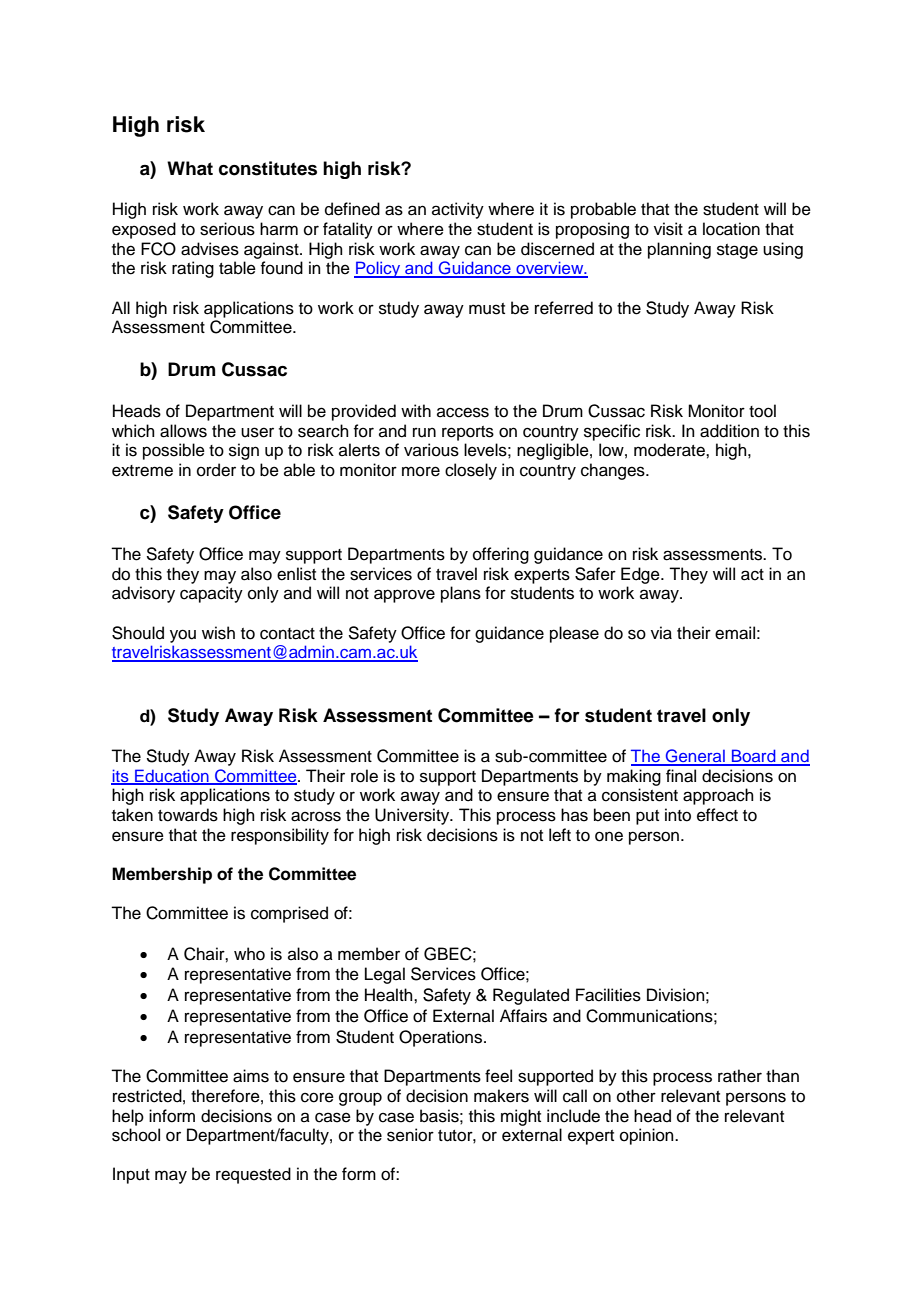 Image resolution: width=924 pixels, height=1308 pixels. I want to click on location, so click(731, 229).
